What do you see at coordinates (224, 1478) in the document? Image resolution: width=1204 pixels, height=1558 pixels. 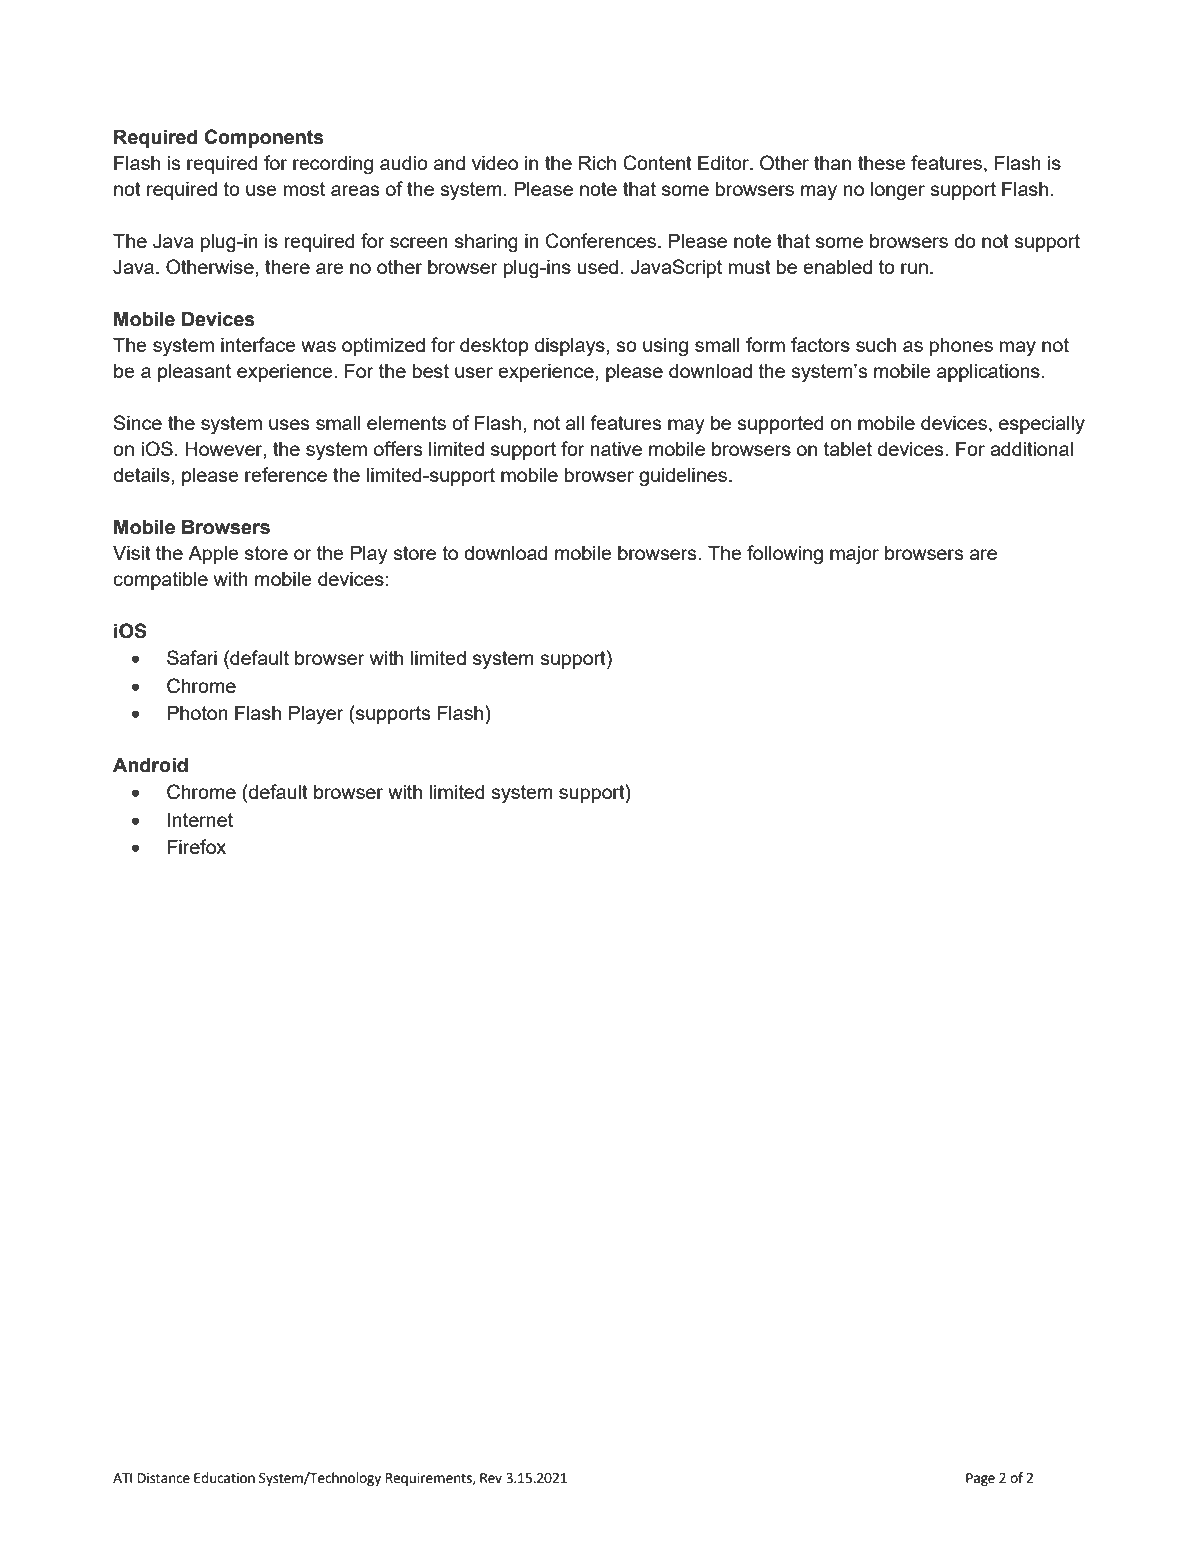 I see `Education` at bounding box center [224, 1478].
